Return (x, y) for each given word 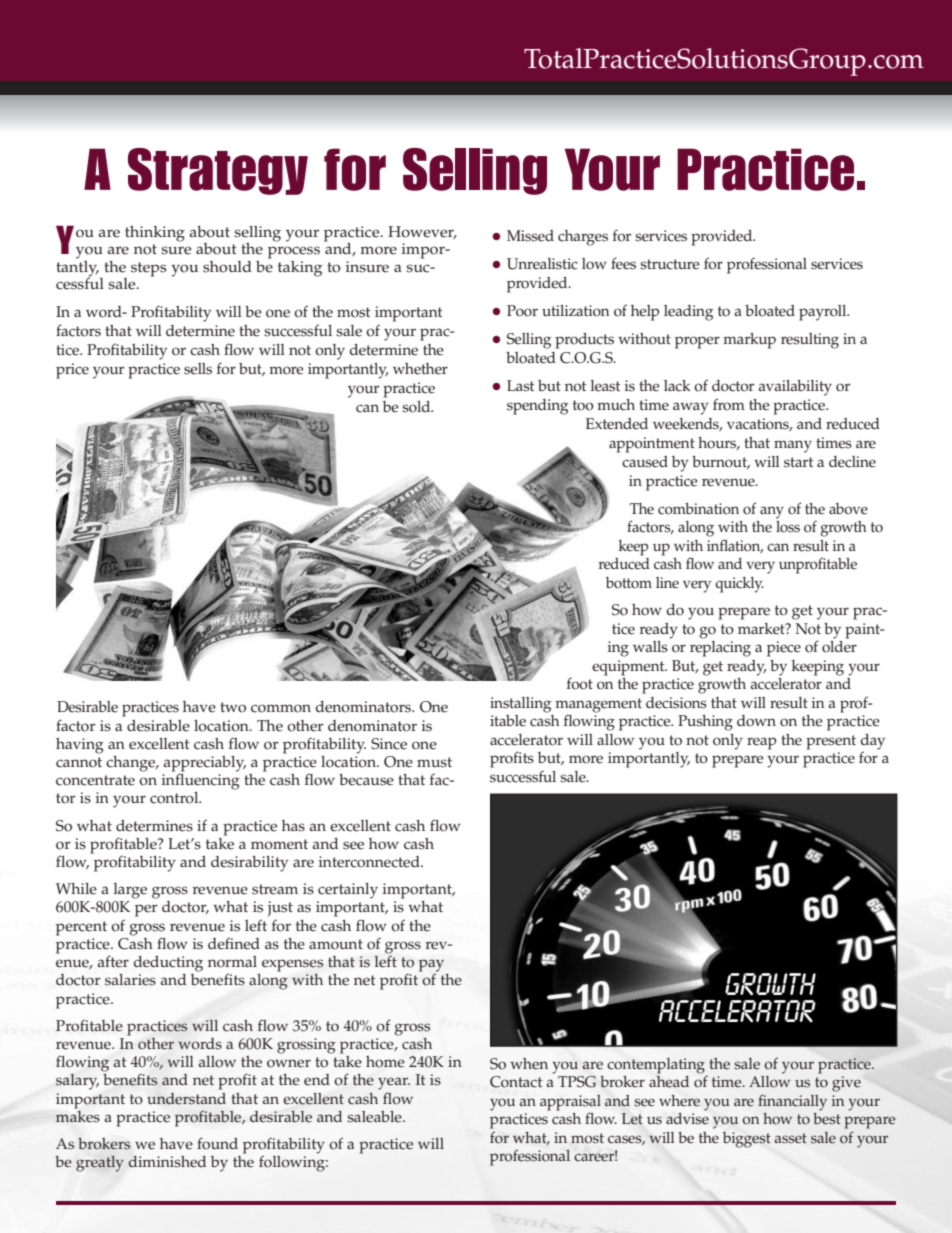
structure (670, 264)
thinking (155, 234)
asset (790, 1138)
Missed (530, 236)
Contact (516, 1082)
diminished (167, 1162)
